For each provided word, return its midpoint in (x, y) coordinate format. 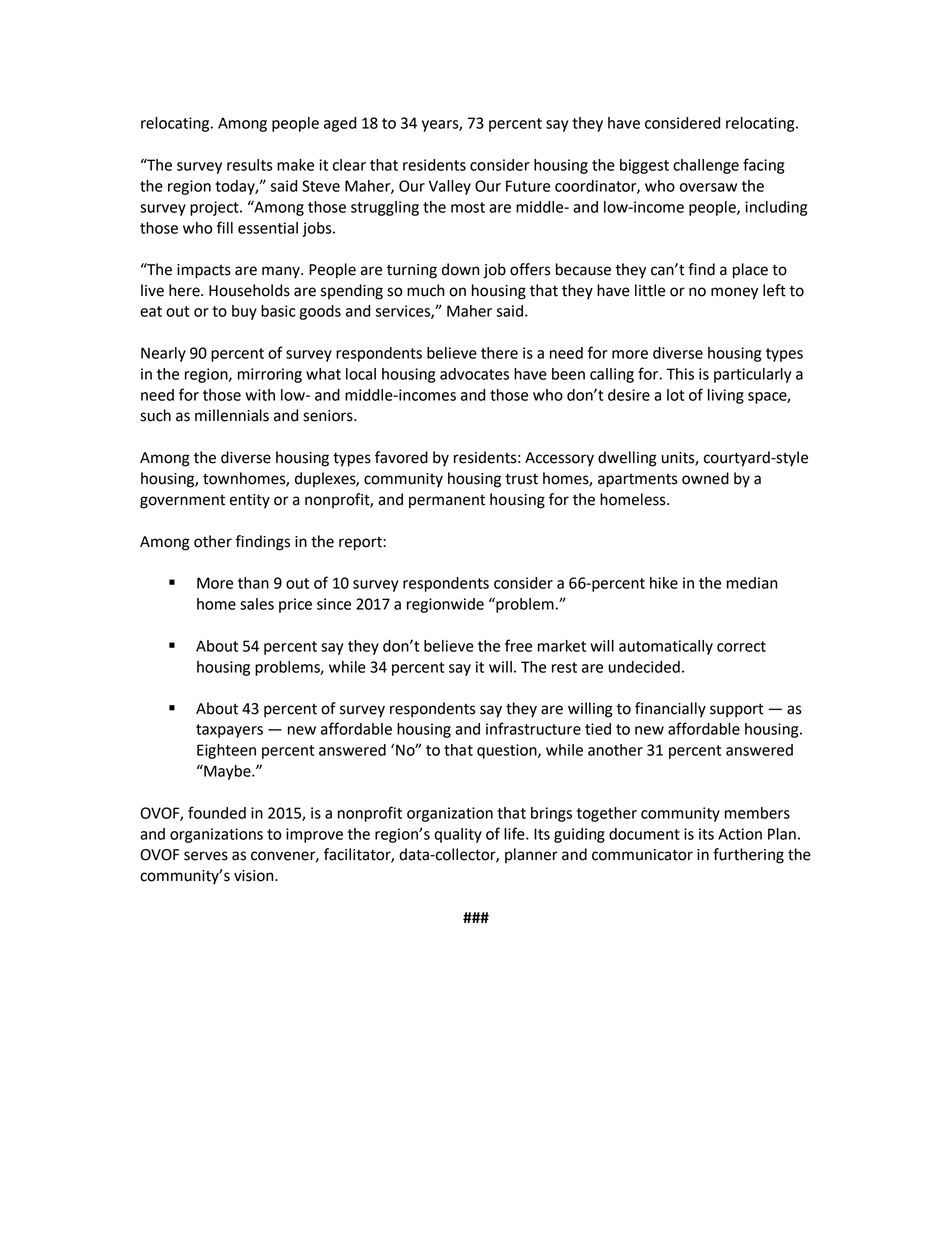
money (734, 293)
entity (250, 501)
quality (458, 835)
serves (206, 856)
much (425, 290)
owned (705, 478)
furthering (748, 856)
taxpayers (229, 731)
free (518, 645)
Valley (450, 187)
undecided (644, 667)
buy (244, 312)
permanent (447, 502)
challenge (706, 166)
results (250, 165)
